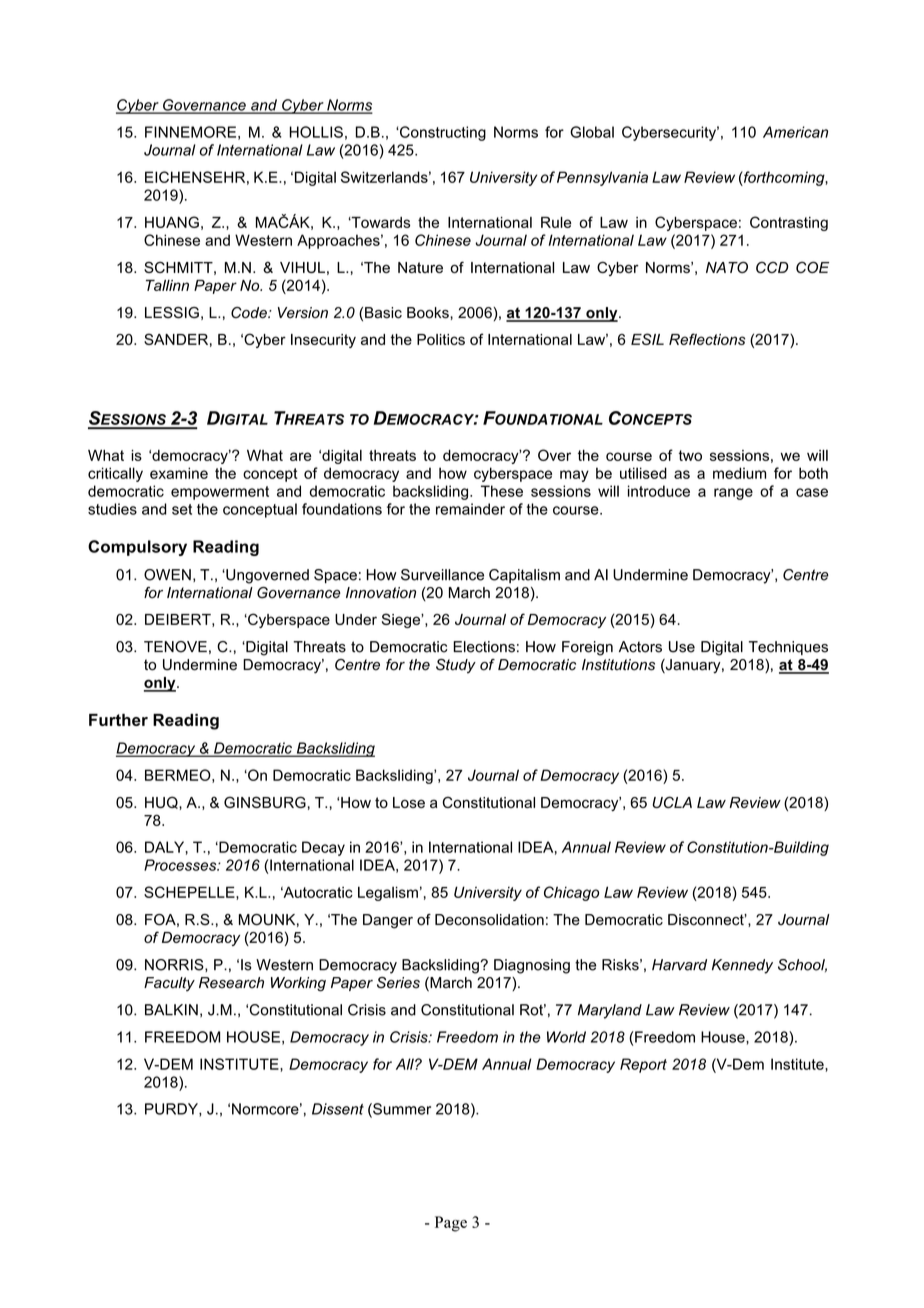  Describe the element at coordinates (690, 455) in the screenshot. I see `two` at that location.
